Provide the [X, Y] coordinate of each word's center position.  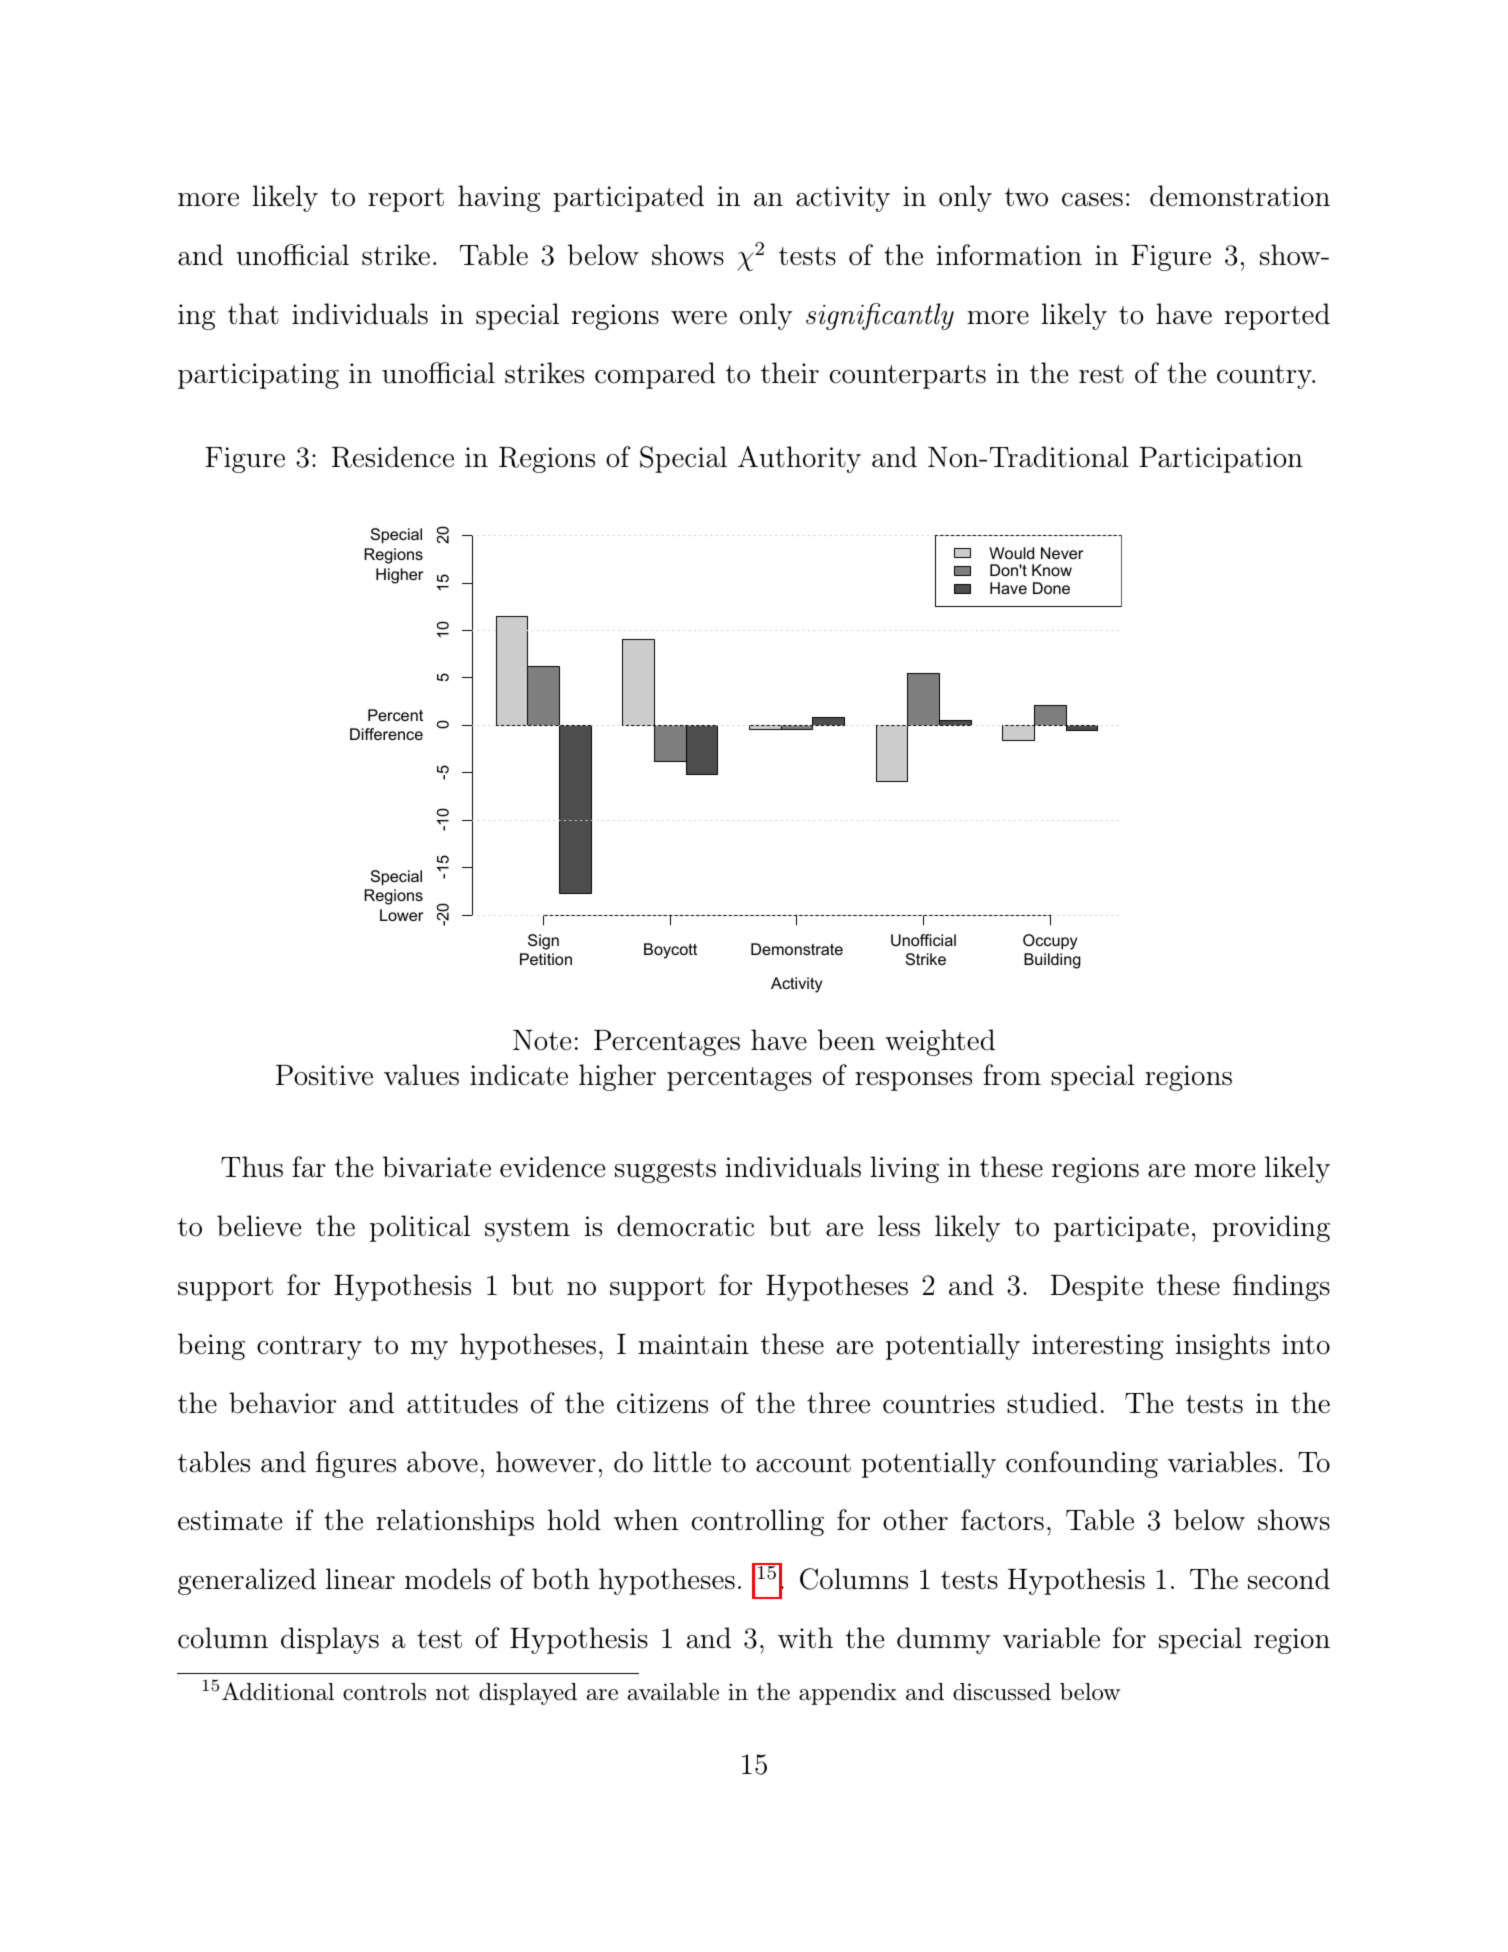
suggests [665, 1171]
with [805, 1637]
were [699, 318]
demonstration [1240, 196]
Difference [386, 734]
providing [1271, 1228]
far [309, 1167]
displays [330, 1640]
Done [1051, 588]
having [499, 198]
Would [1011, 553]
